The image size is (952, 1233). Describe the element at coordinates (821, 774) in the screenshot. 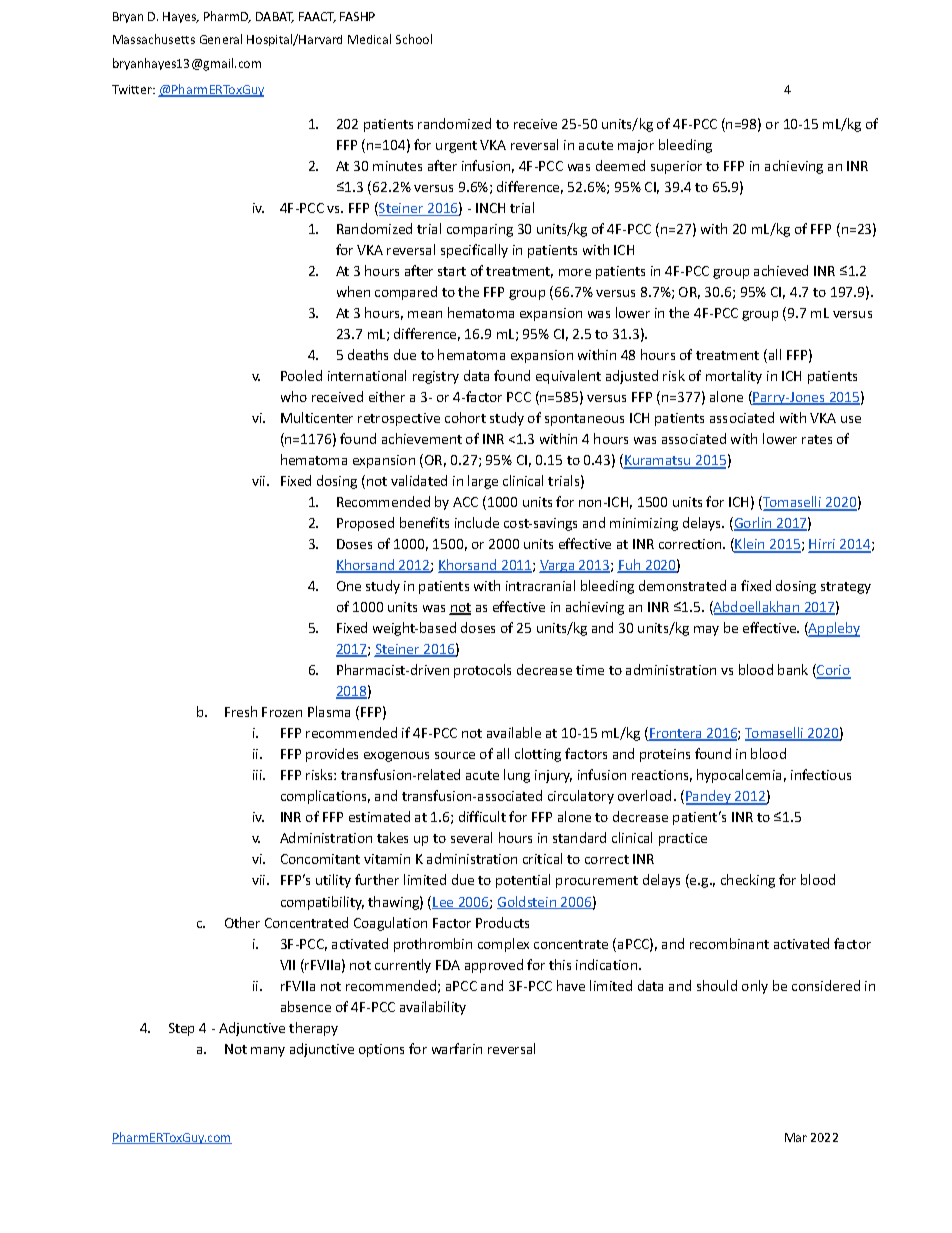

I see `infectious` at that location.
